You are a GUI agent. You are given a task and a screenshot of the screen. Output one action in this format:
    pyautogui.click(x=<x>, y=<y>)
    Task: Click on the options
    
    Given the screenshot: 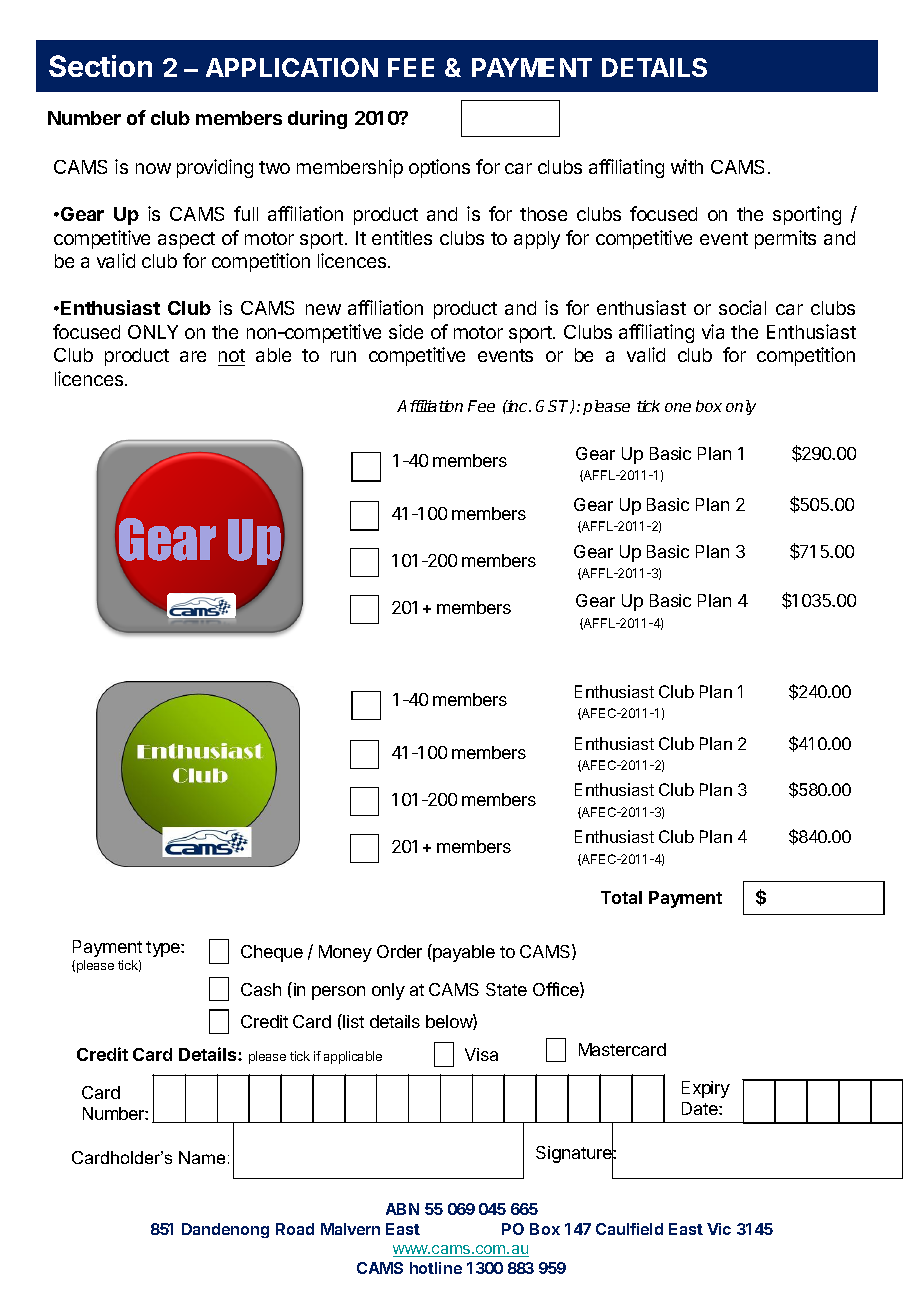 What is the action you would take?
    pyautogui.click(x=439, y=168)
